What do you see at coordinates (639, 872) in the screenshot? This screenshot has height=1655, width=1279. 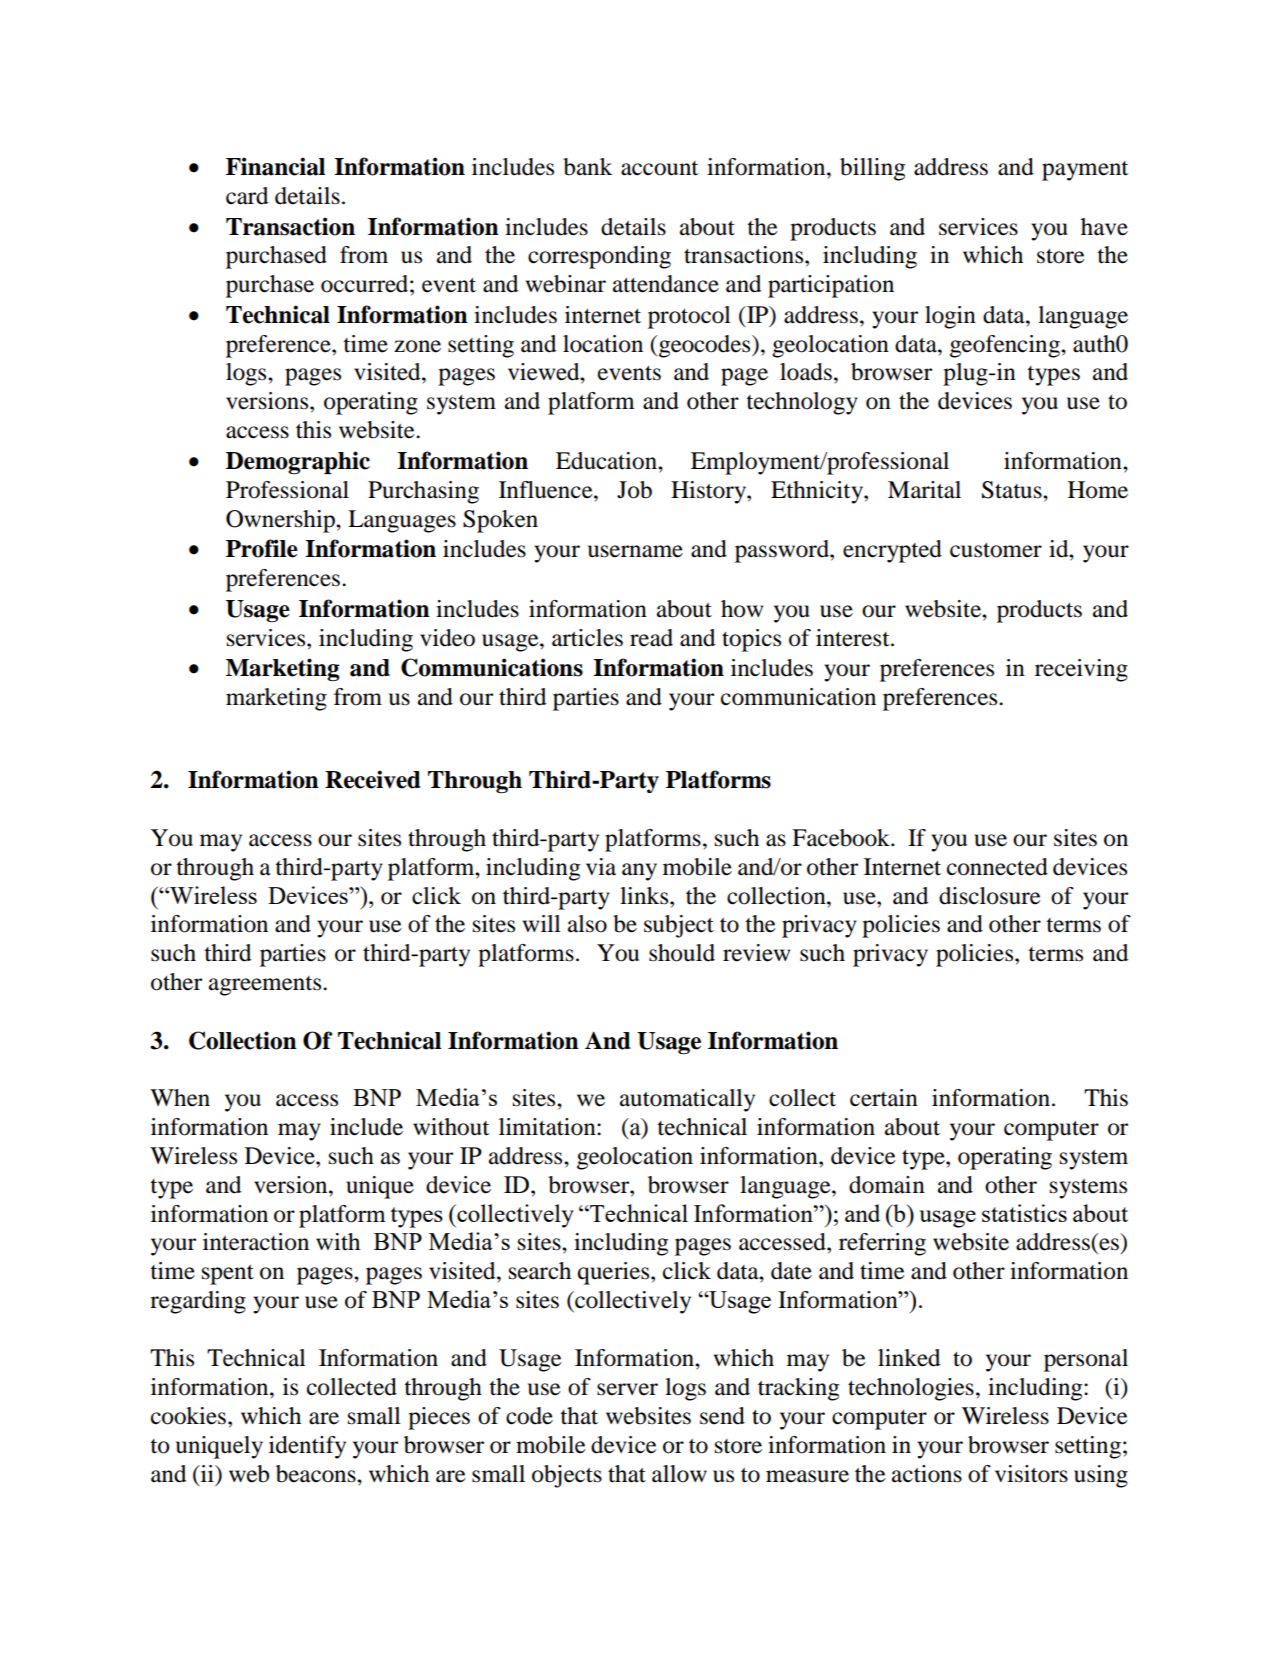 I see `any` at bounding box center [639, 872].
